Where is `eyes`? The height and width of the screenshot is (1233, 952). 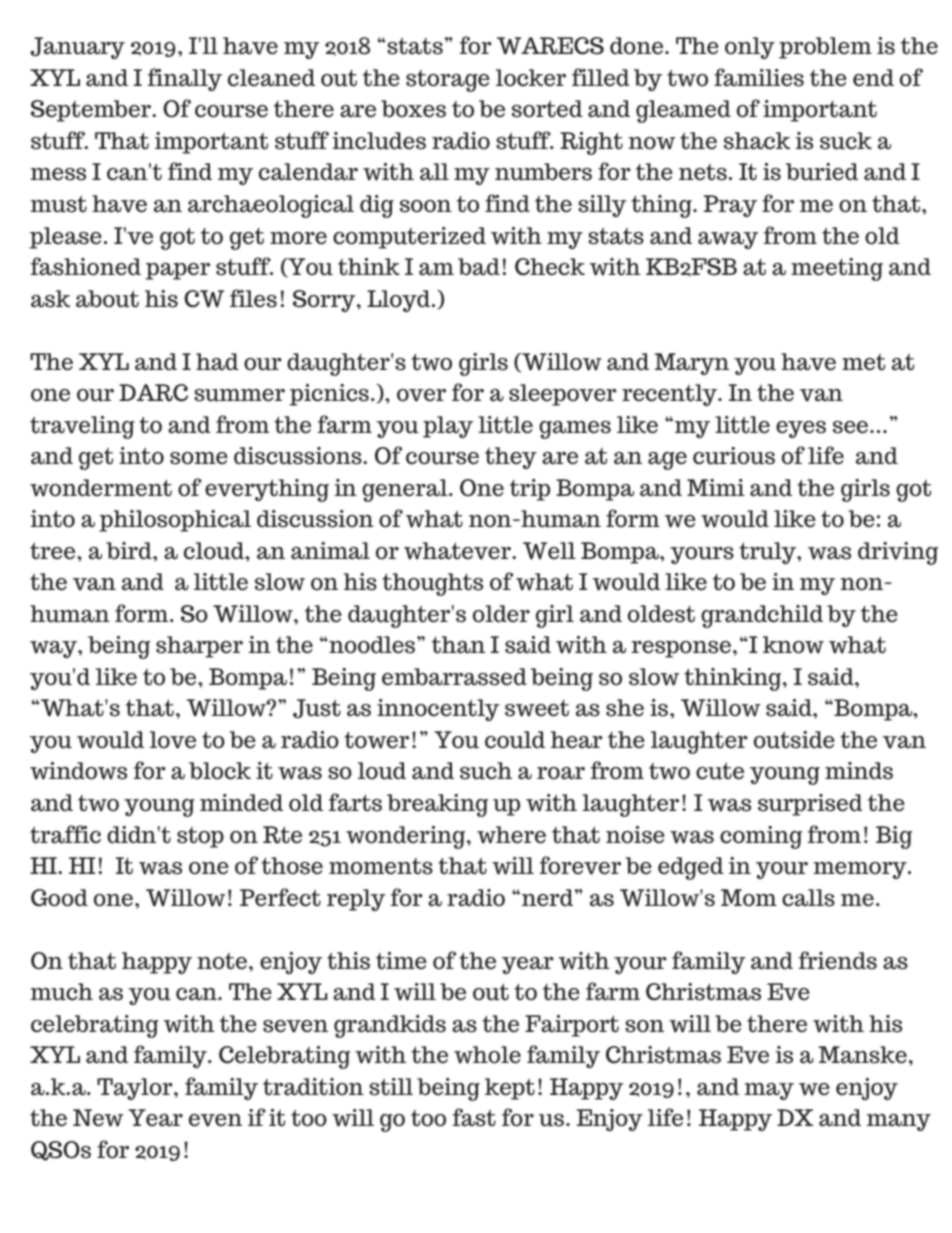 eyes is located at coordinates (801, 429).
